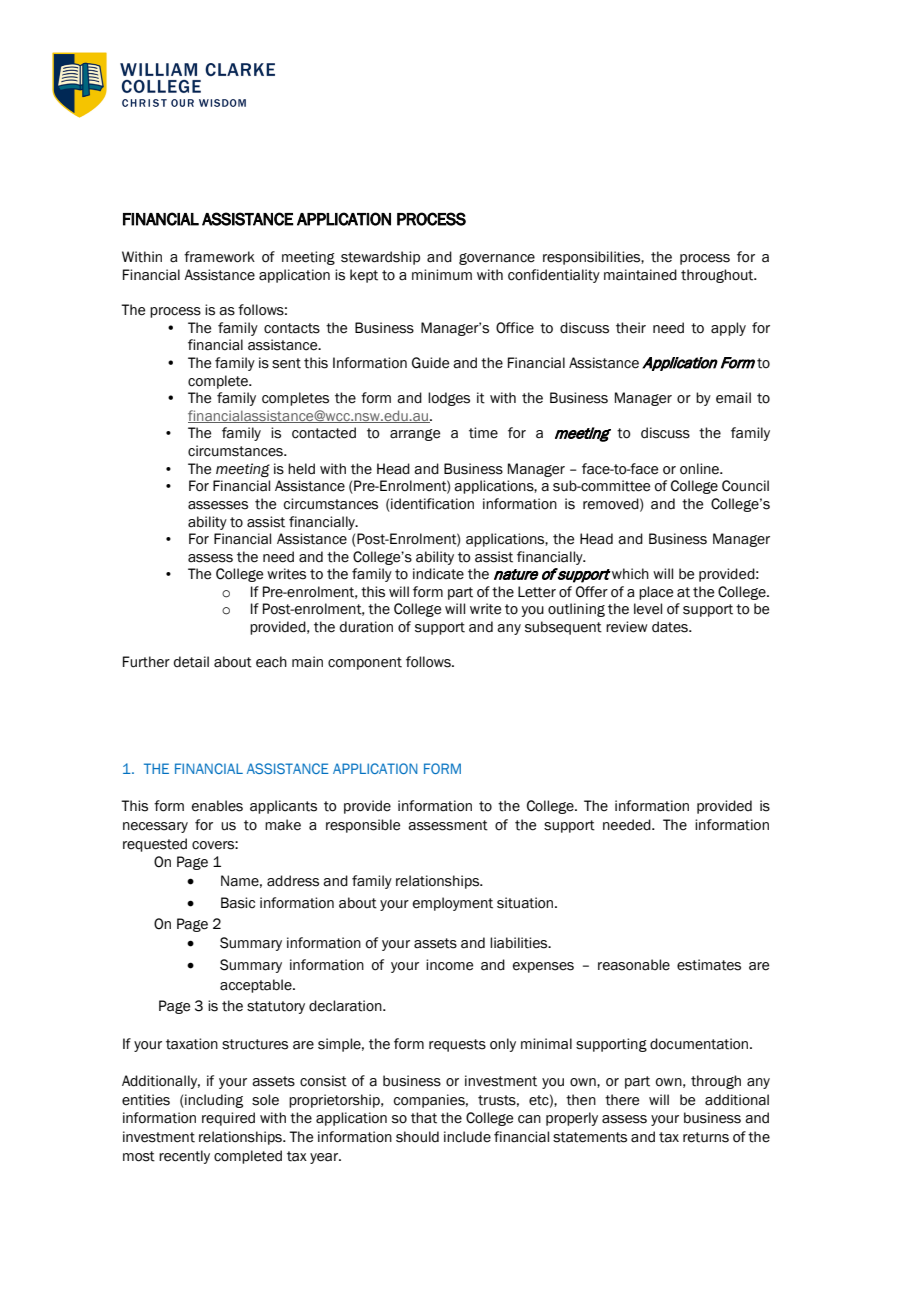 This page has width=924, height=1308. What do you see at coordinates (424, 1118) in the page?
I see `that` at bounding box center [424, 1118].
